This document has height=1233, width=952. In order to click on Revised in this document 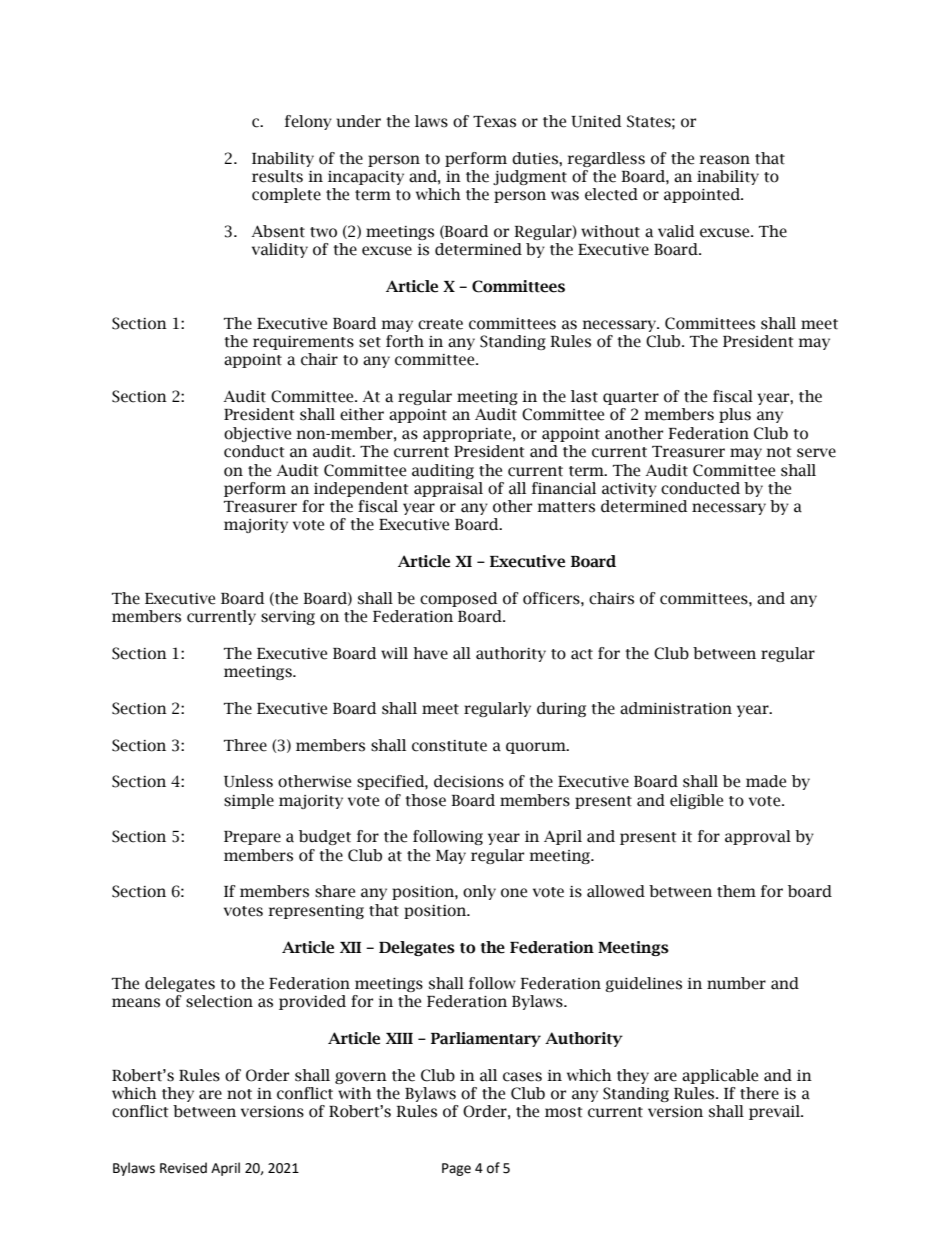, I will do `click(183, 1168)`.
